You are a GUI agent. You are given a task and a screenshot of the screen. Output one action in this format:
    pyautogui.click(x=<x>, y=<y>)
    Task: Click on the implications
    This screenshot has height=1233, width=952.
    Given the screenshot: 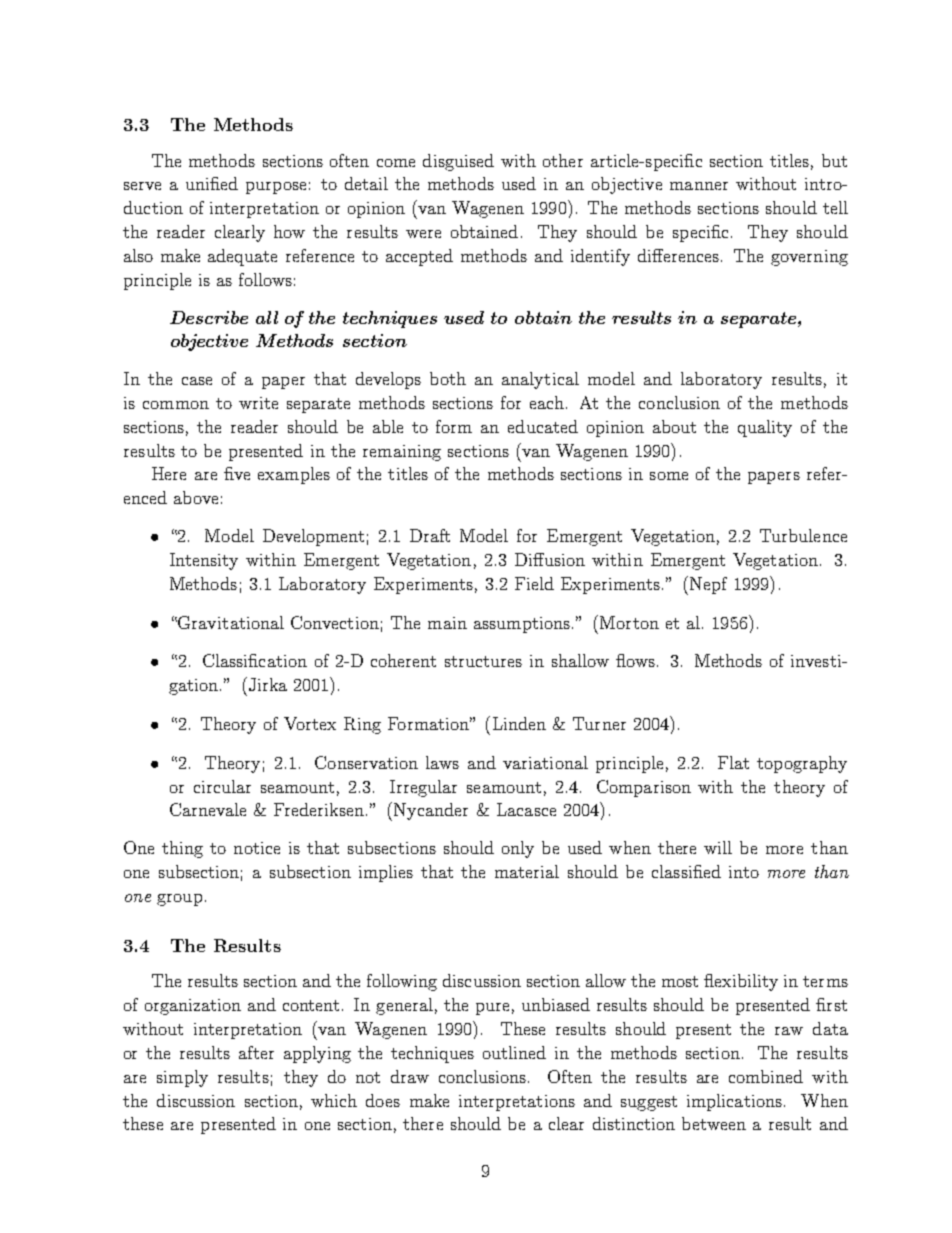 What is the action you would take?
    pyautogui.click(x=734, y=1102)
